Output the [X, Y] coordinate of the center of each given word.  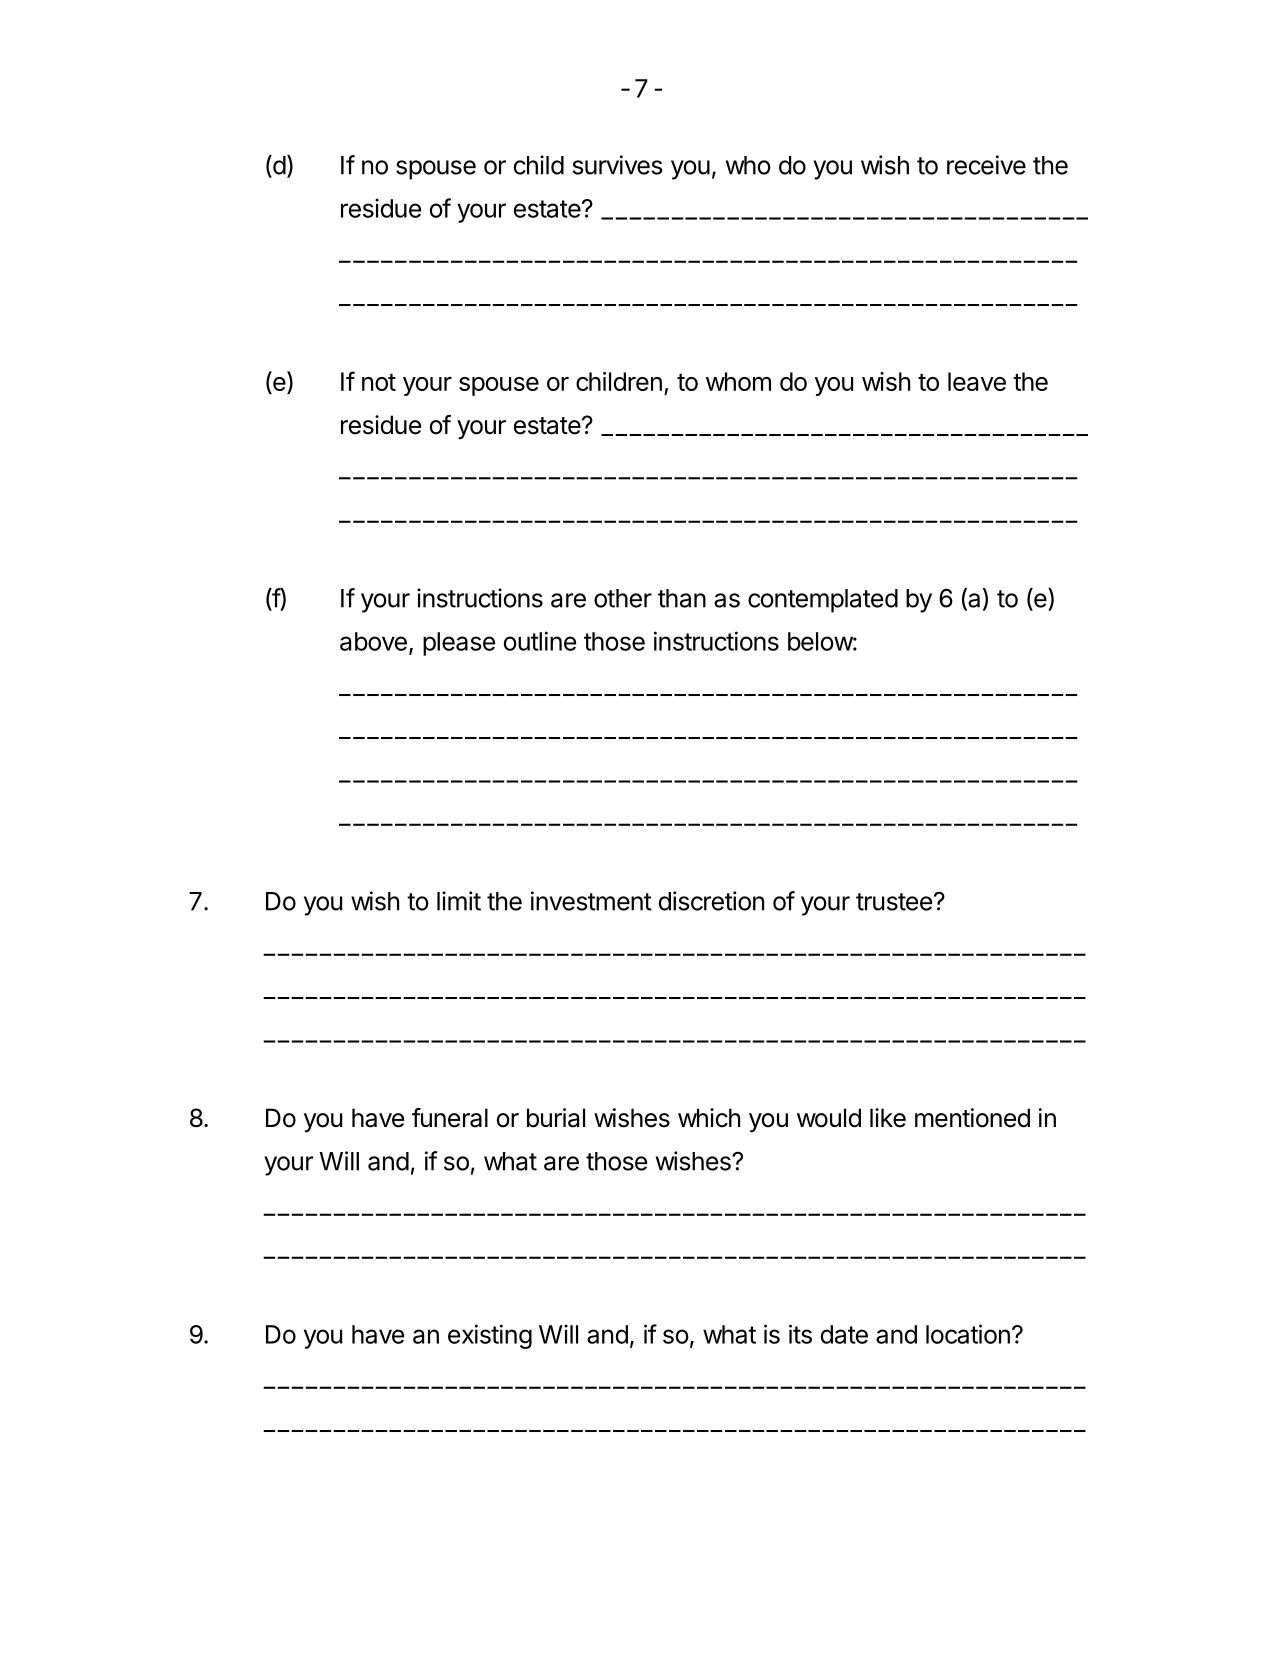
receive [986, 165]
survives [618, 165]
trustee [894, 902]
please [459, 644]
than [682, 598]
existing [490, 1336]
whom [738, 381]
